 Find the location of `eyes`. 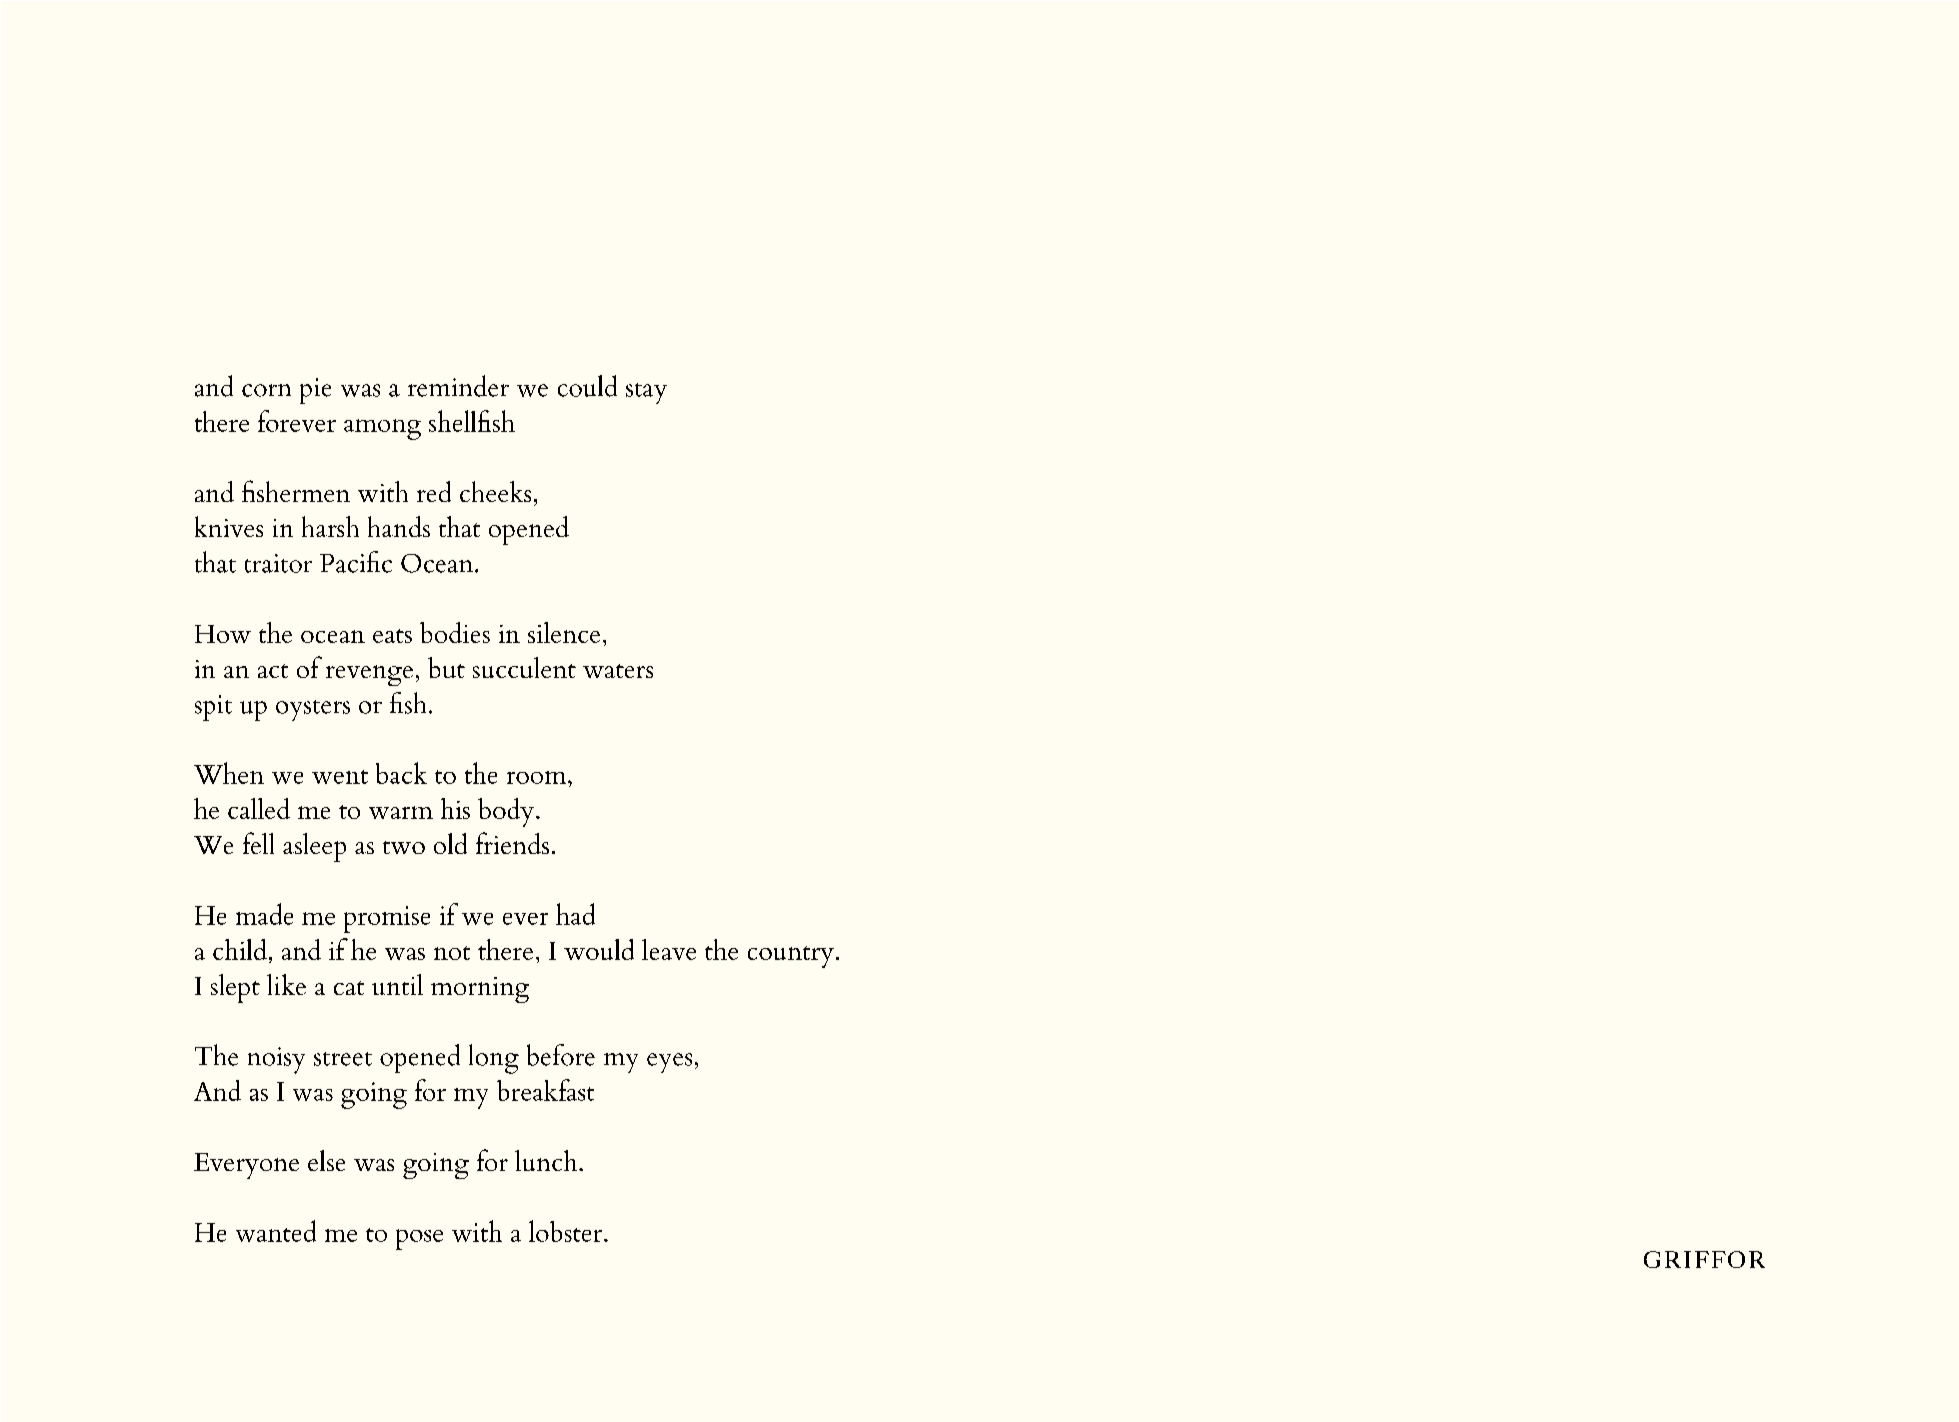

eyes is located at coordinates (669, 1063).
